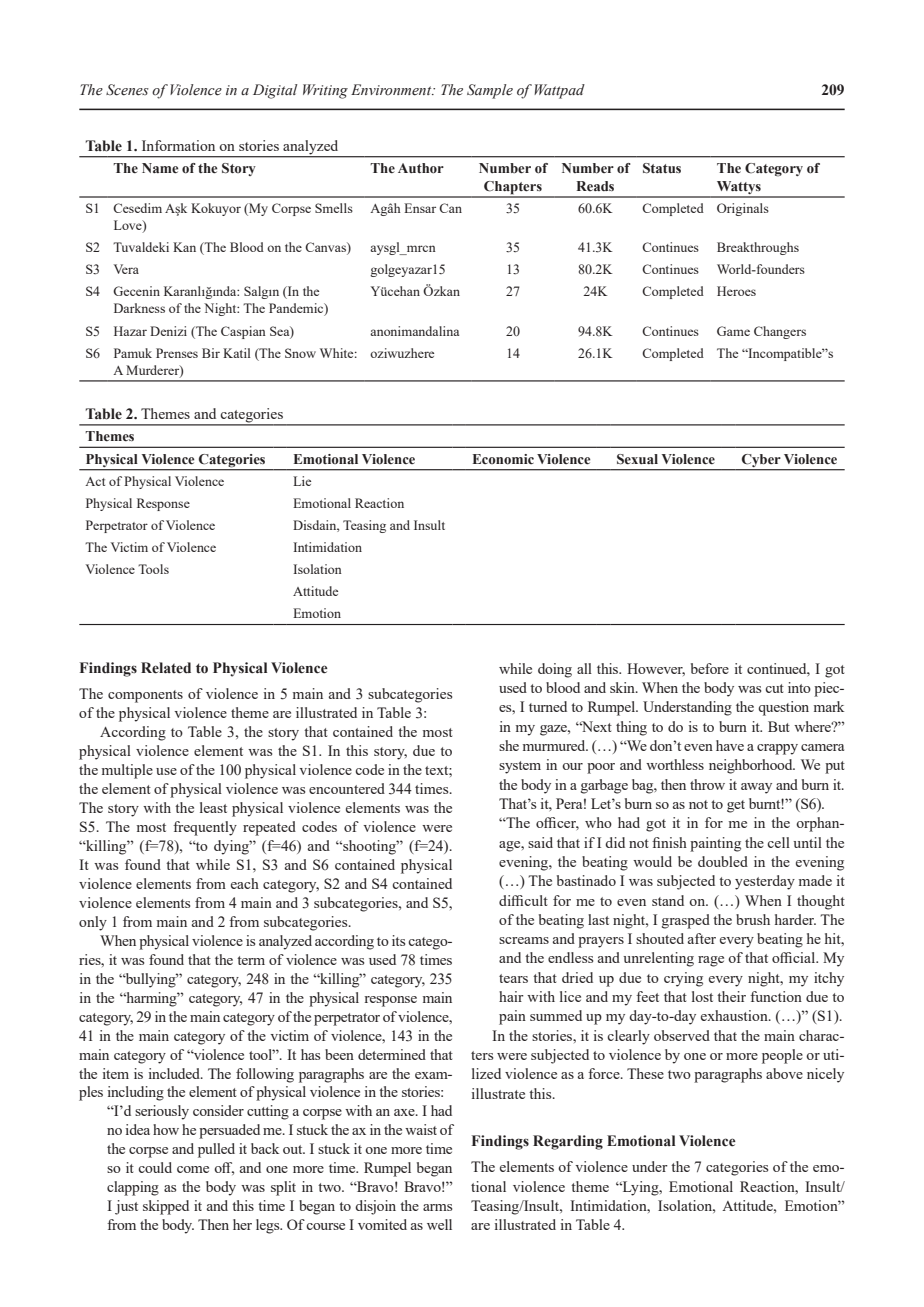 This screenshot has height=1307, width=924. What do you see at coordinates (784, 1073) in the screenshot?
I see `above` at bounding box center [784, 1073].
